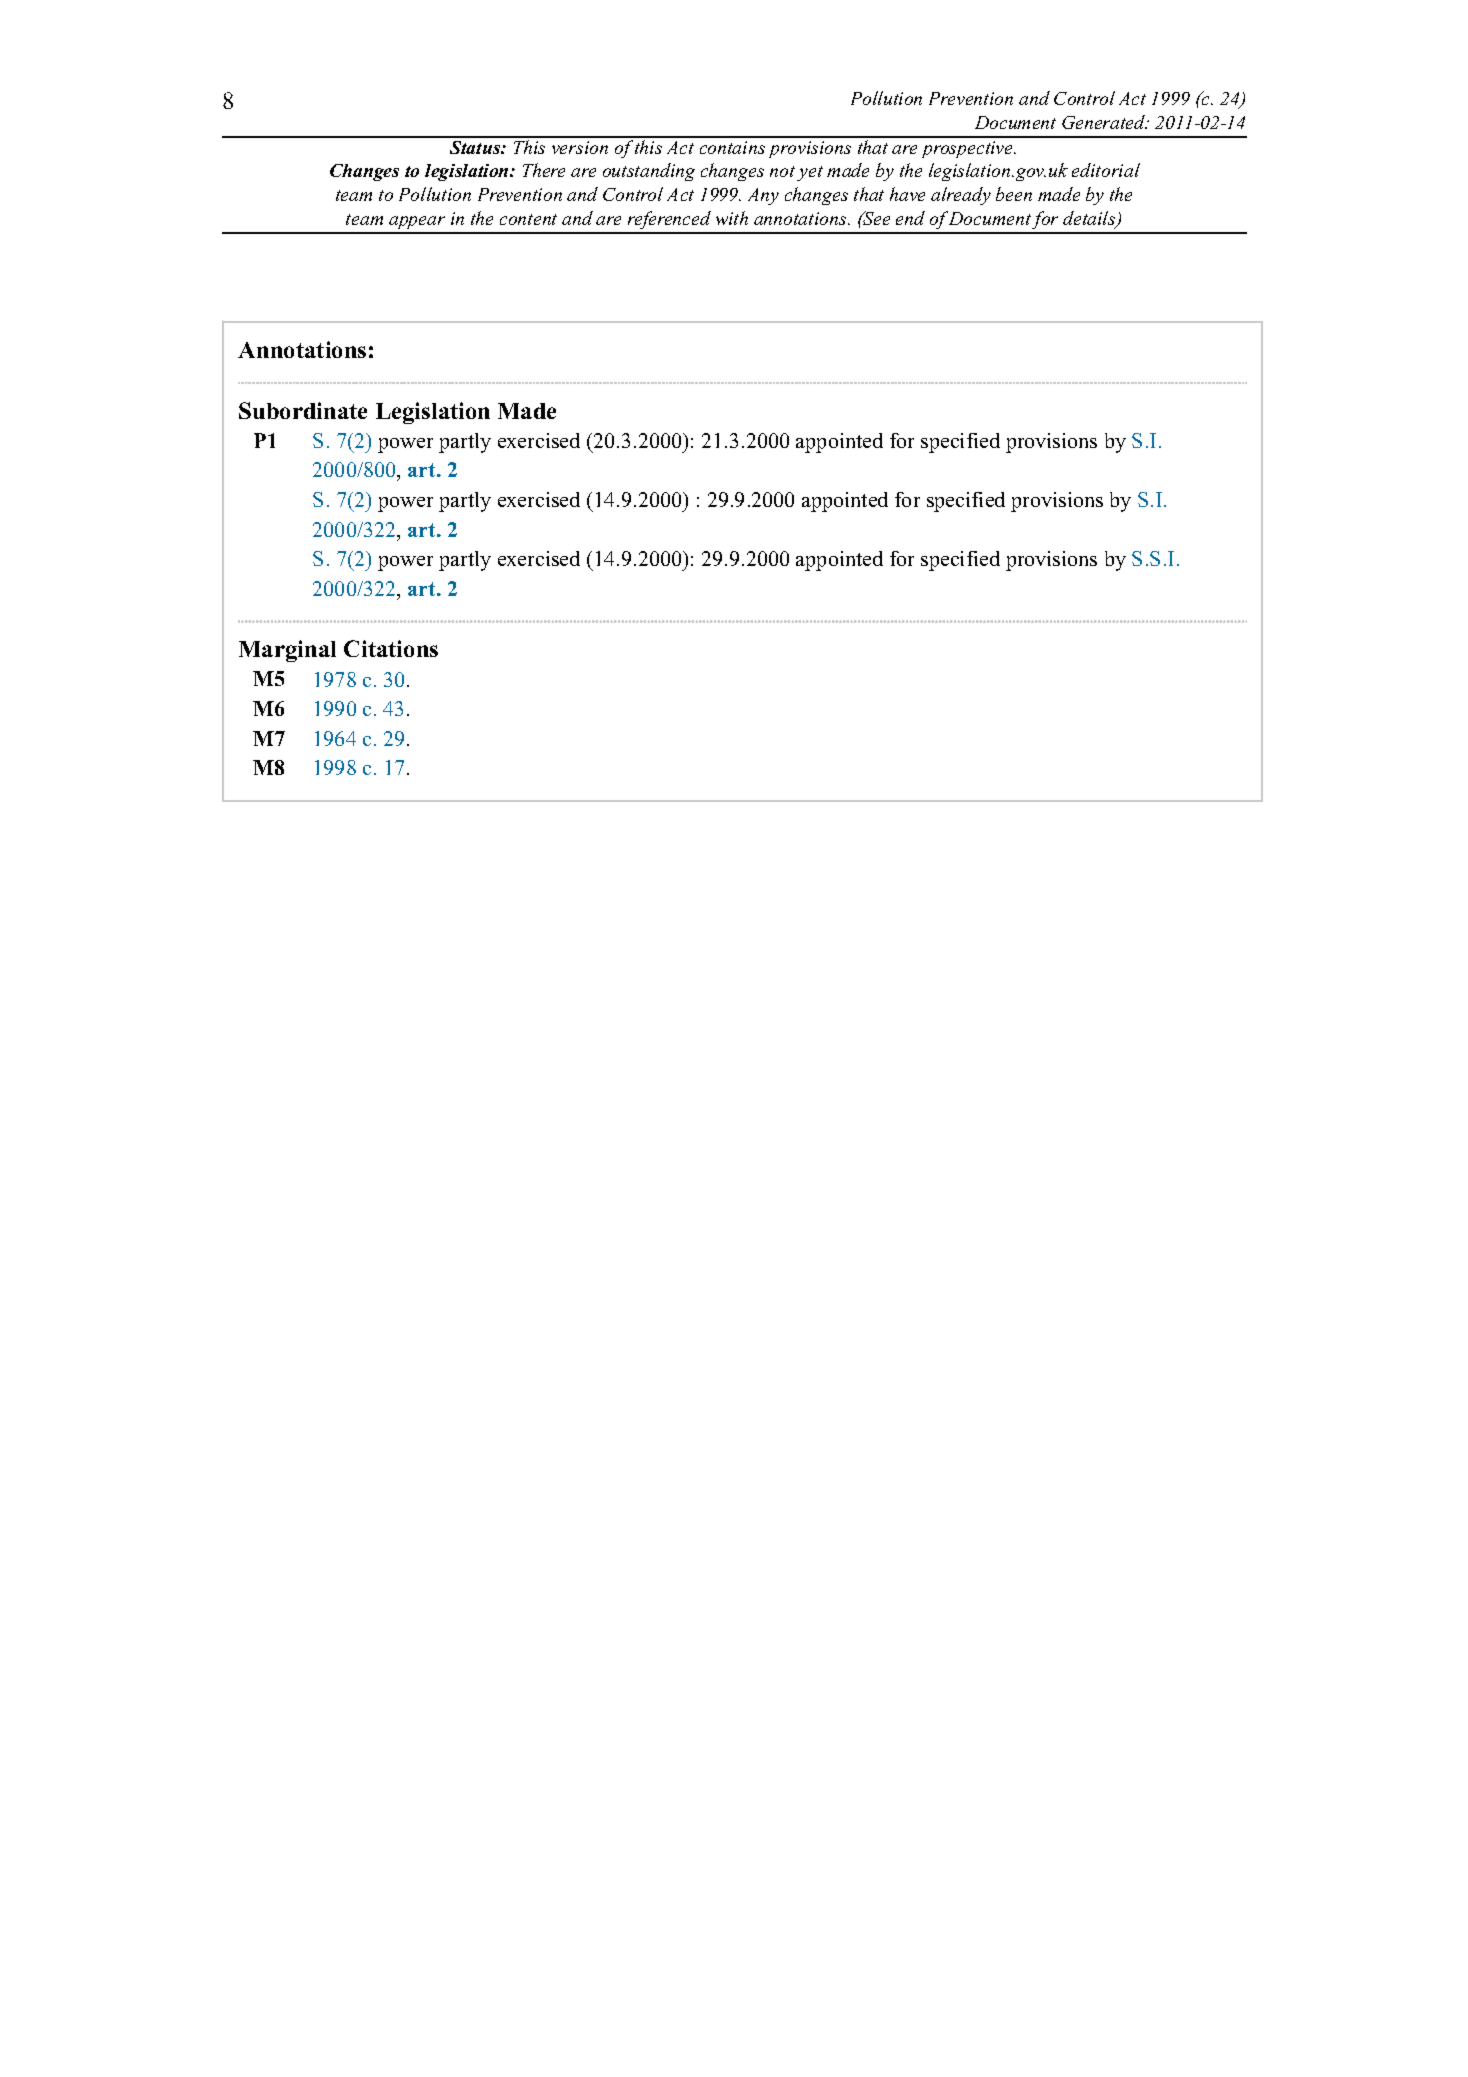 The height and width of the image is (2077, 1468). I want to click on outstanding, so click(649, 172).
